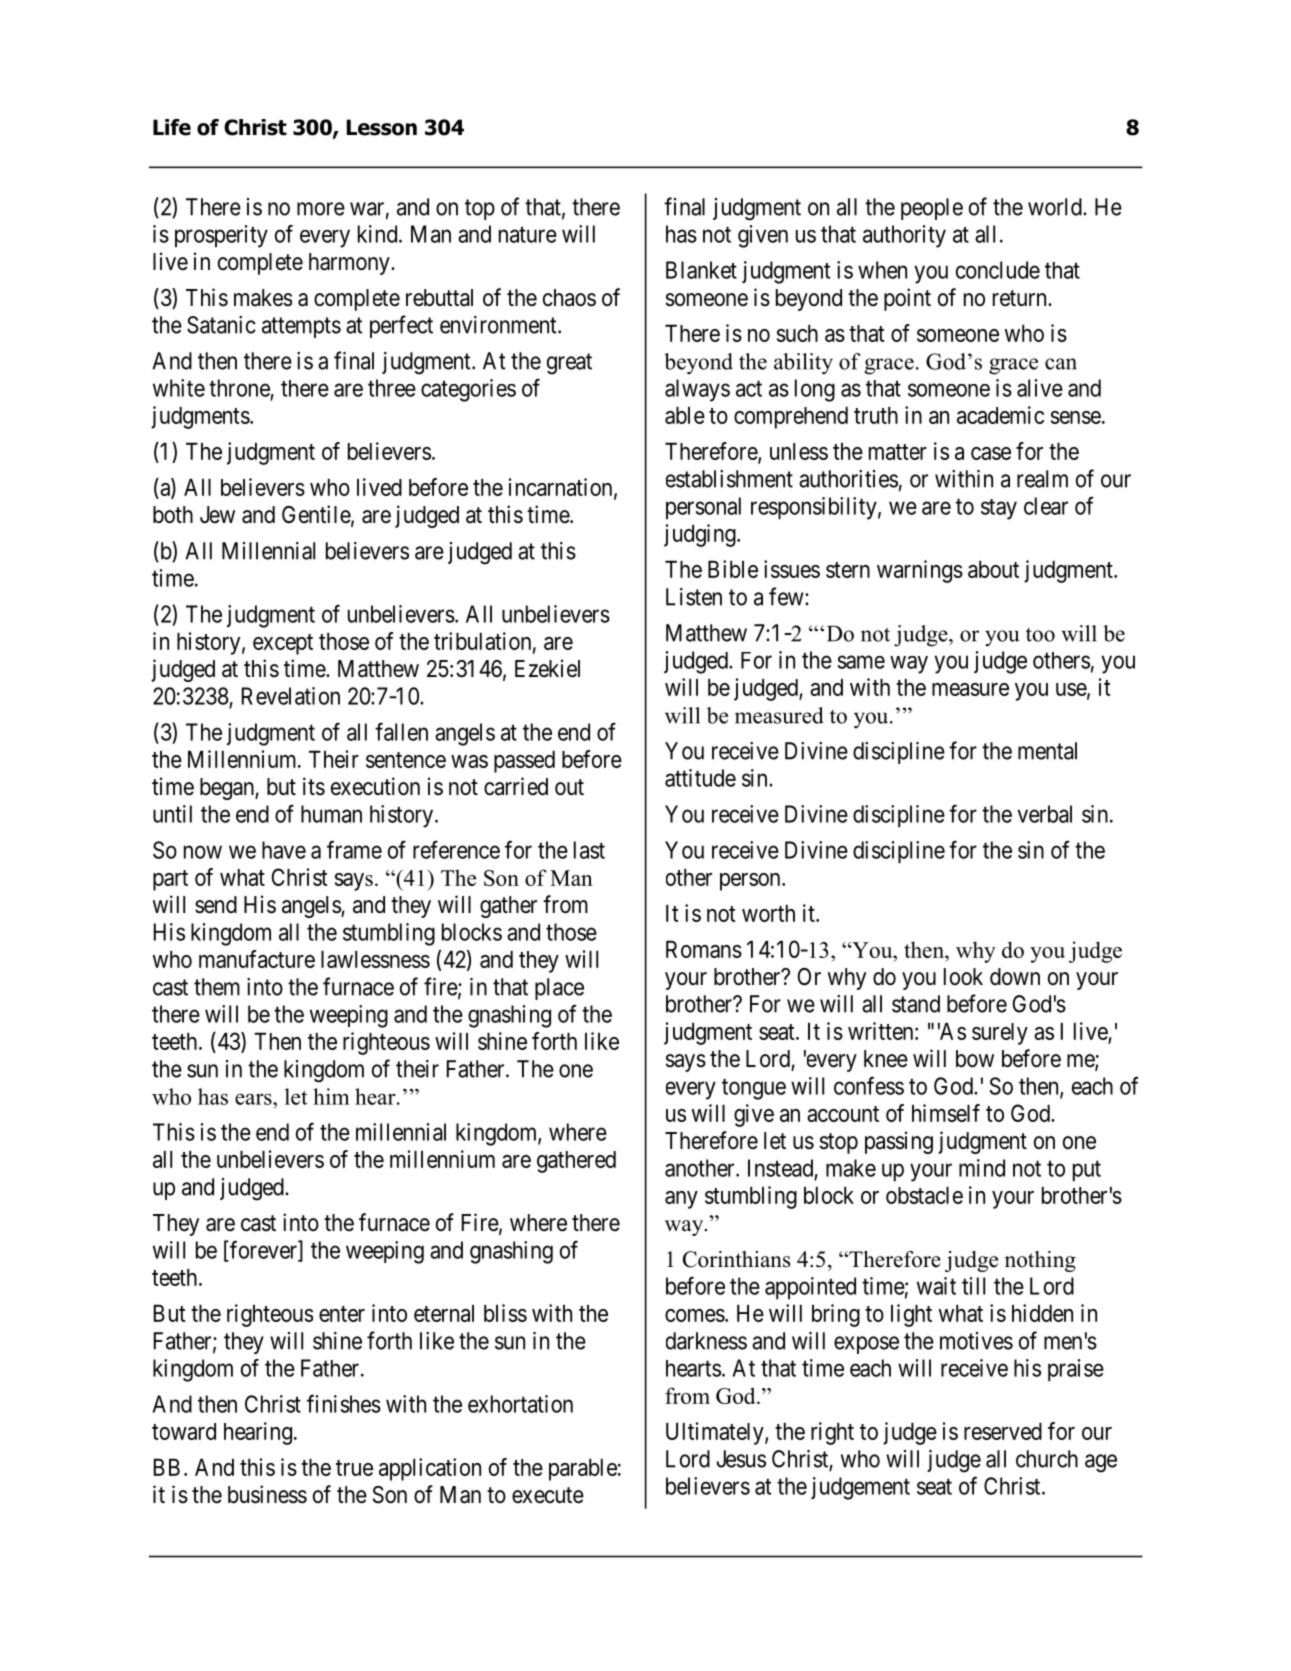  What do you see at coordinates (1044, 814) in the page?
I see `verbal` at bounding box center [1044, 814].
